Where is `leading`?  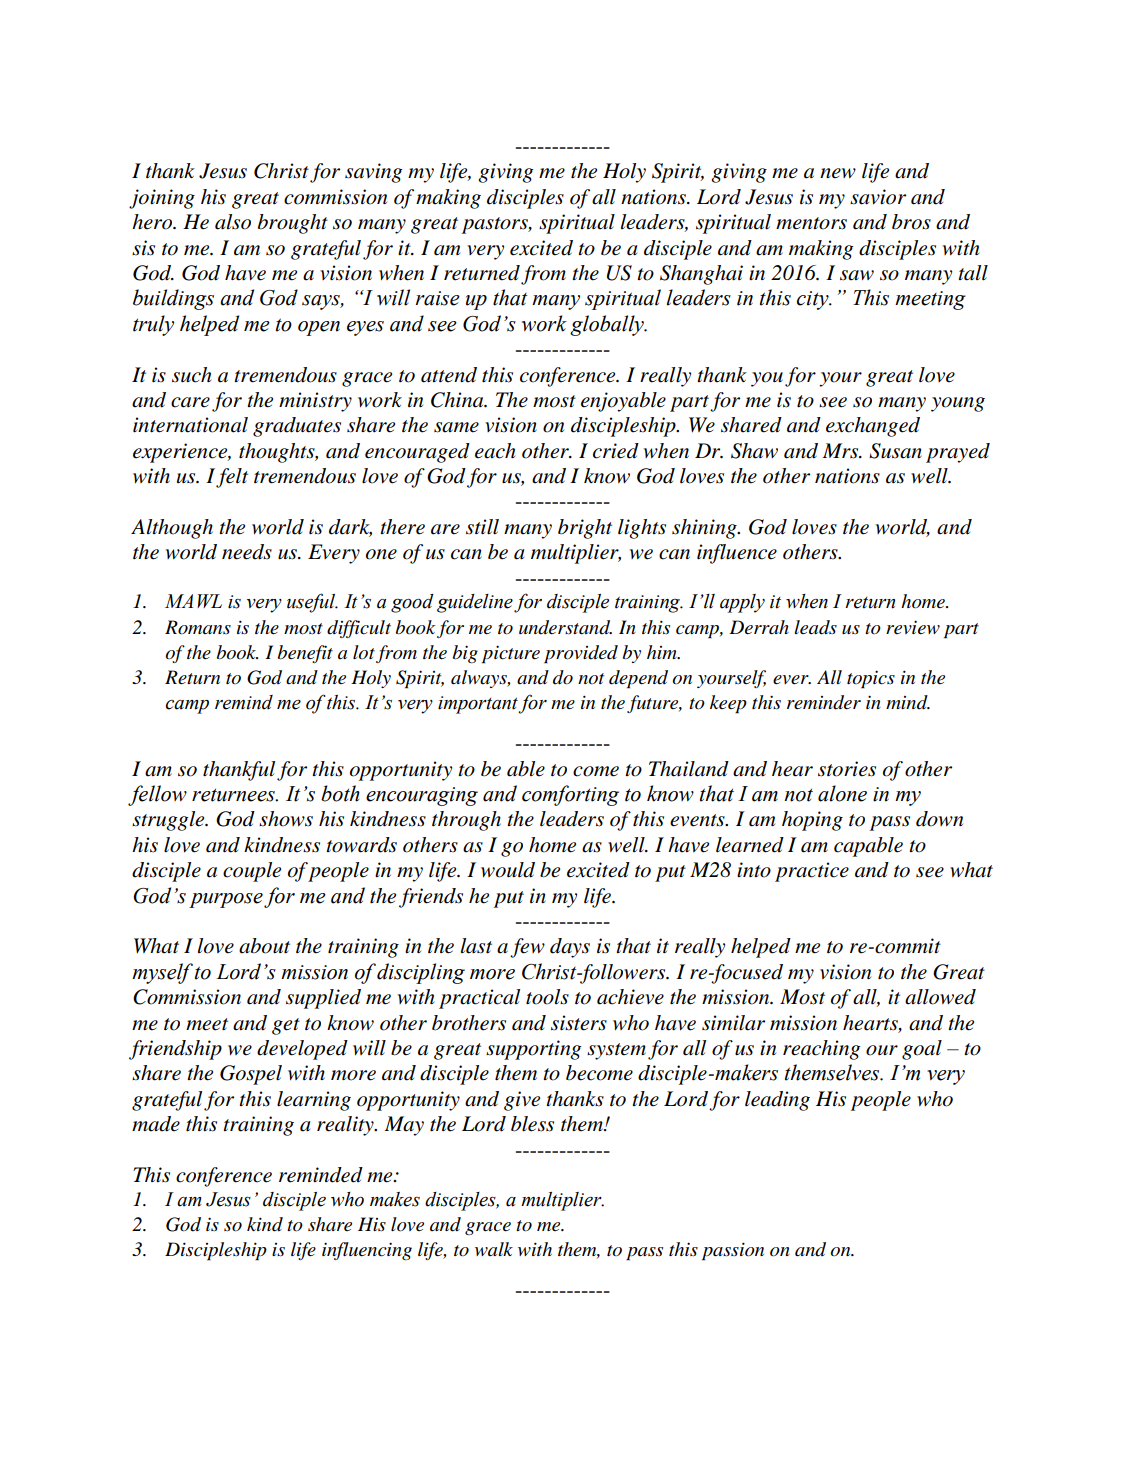 leading is located at coordinates (777, 1101).
